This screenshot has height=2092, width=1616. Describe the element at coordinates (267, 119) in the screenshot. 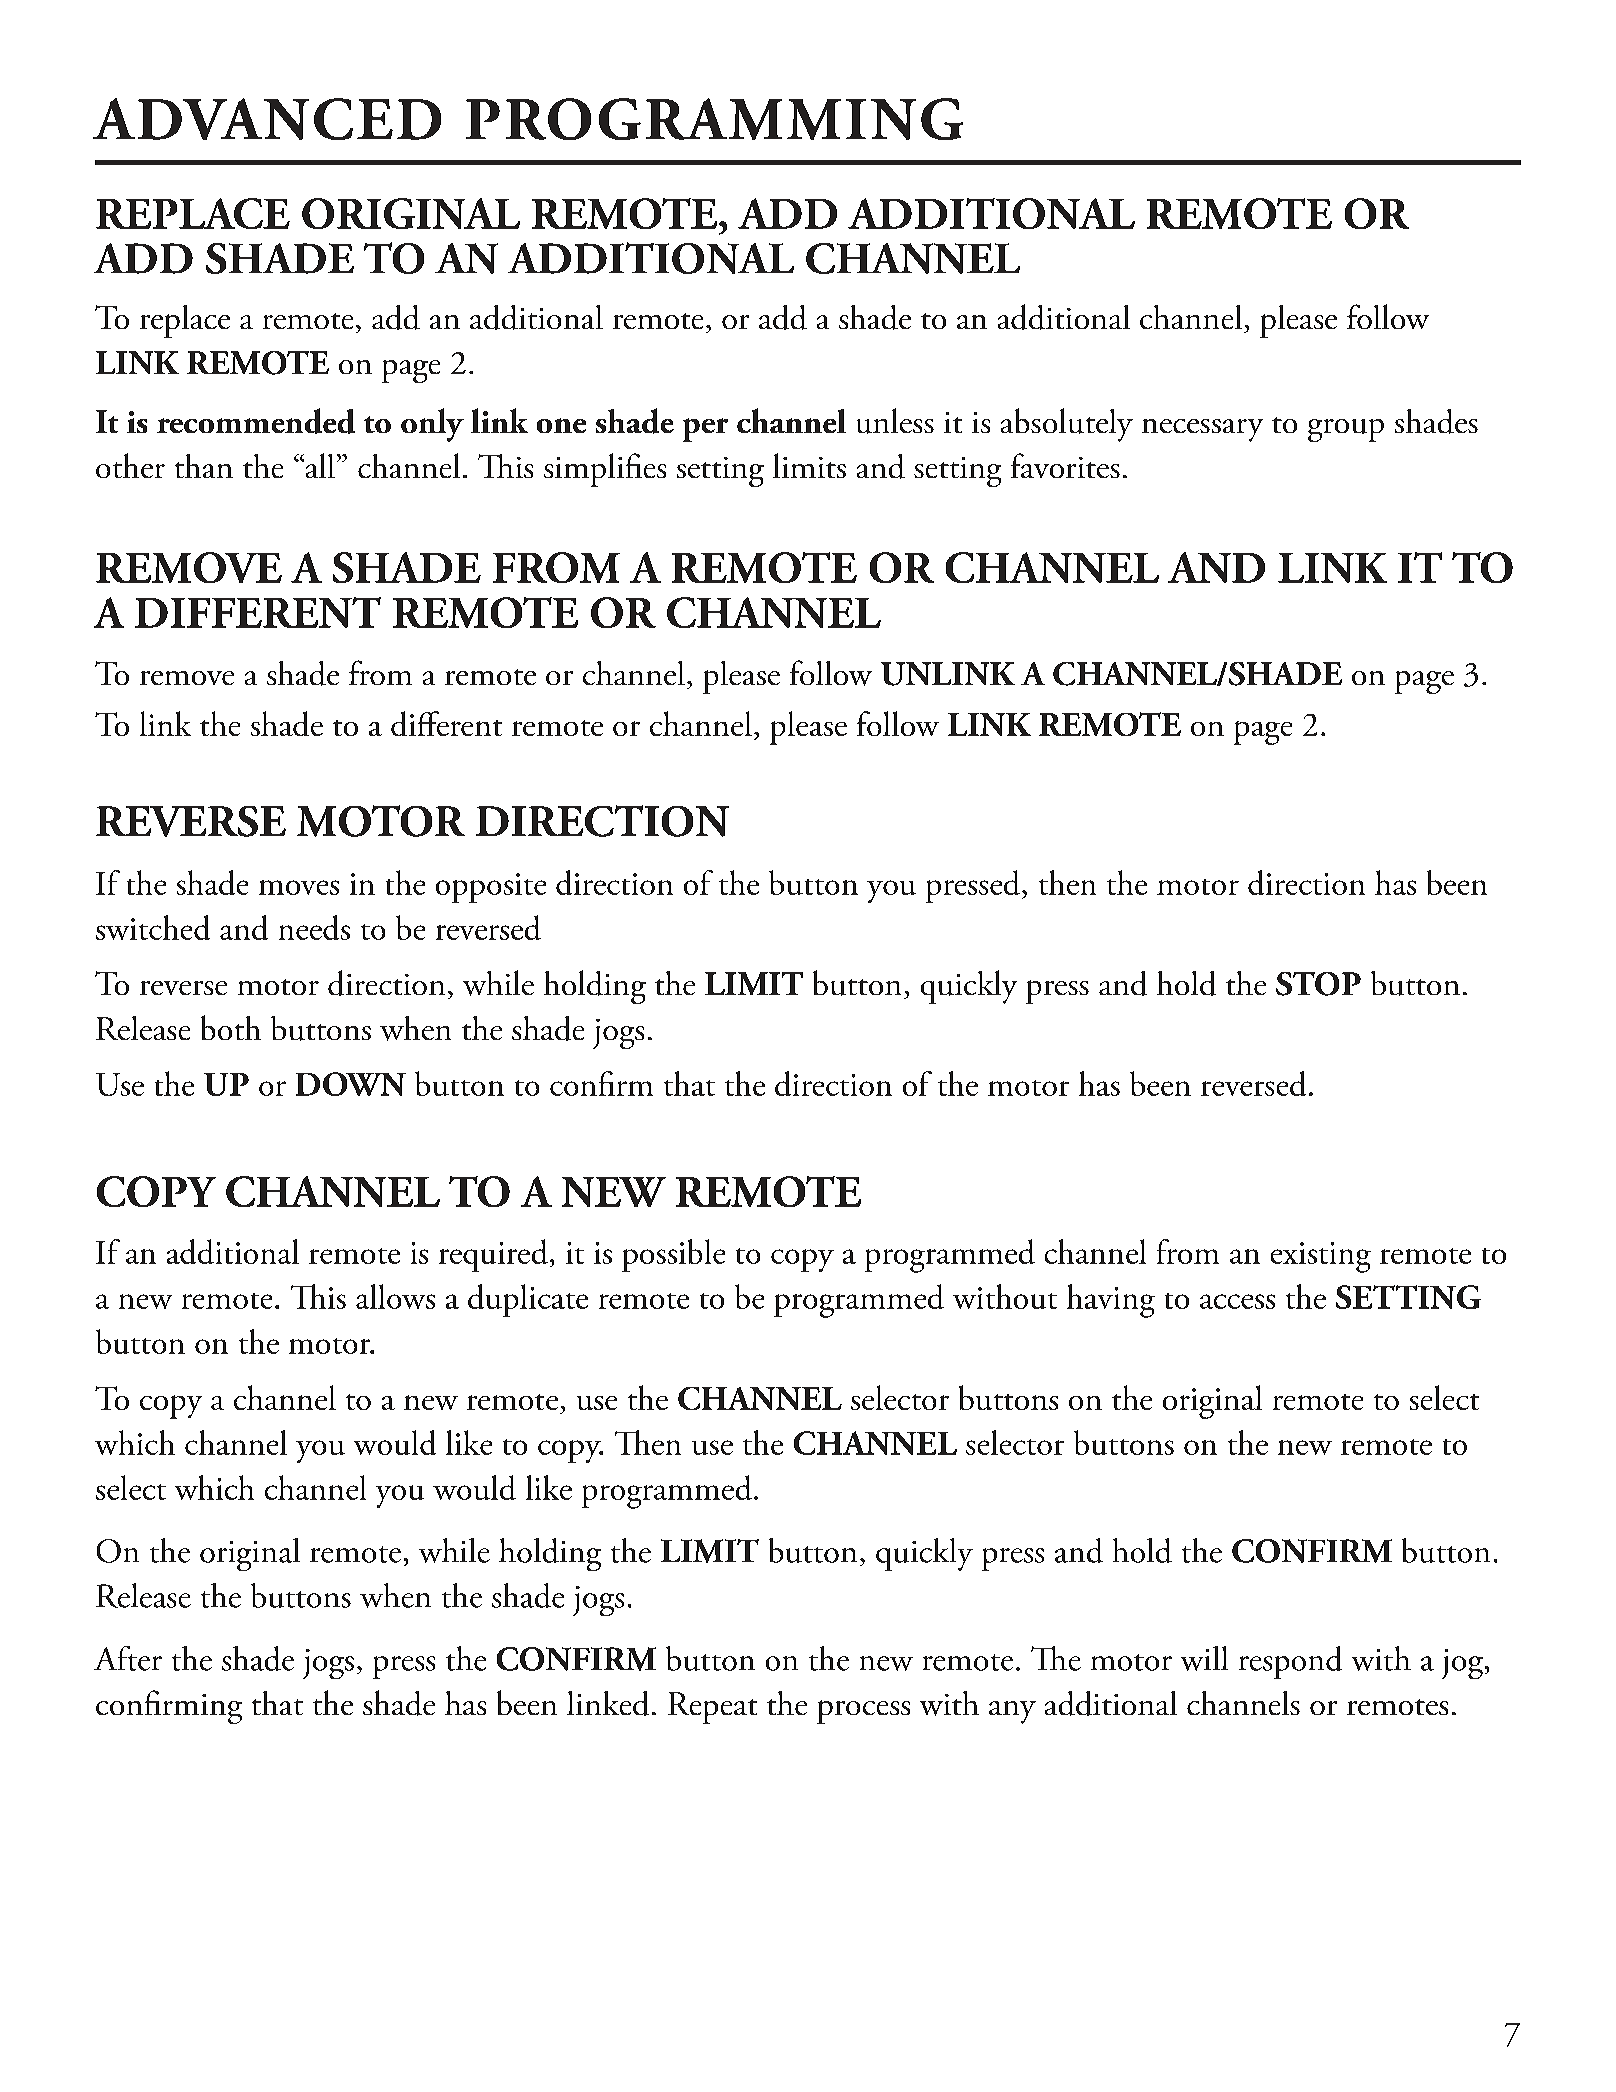

I see `ADVANCED` at that location.
